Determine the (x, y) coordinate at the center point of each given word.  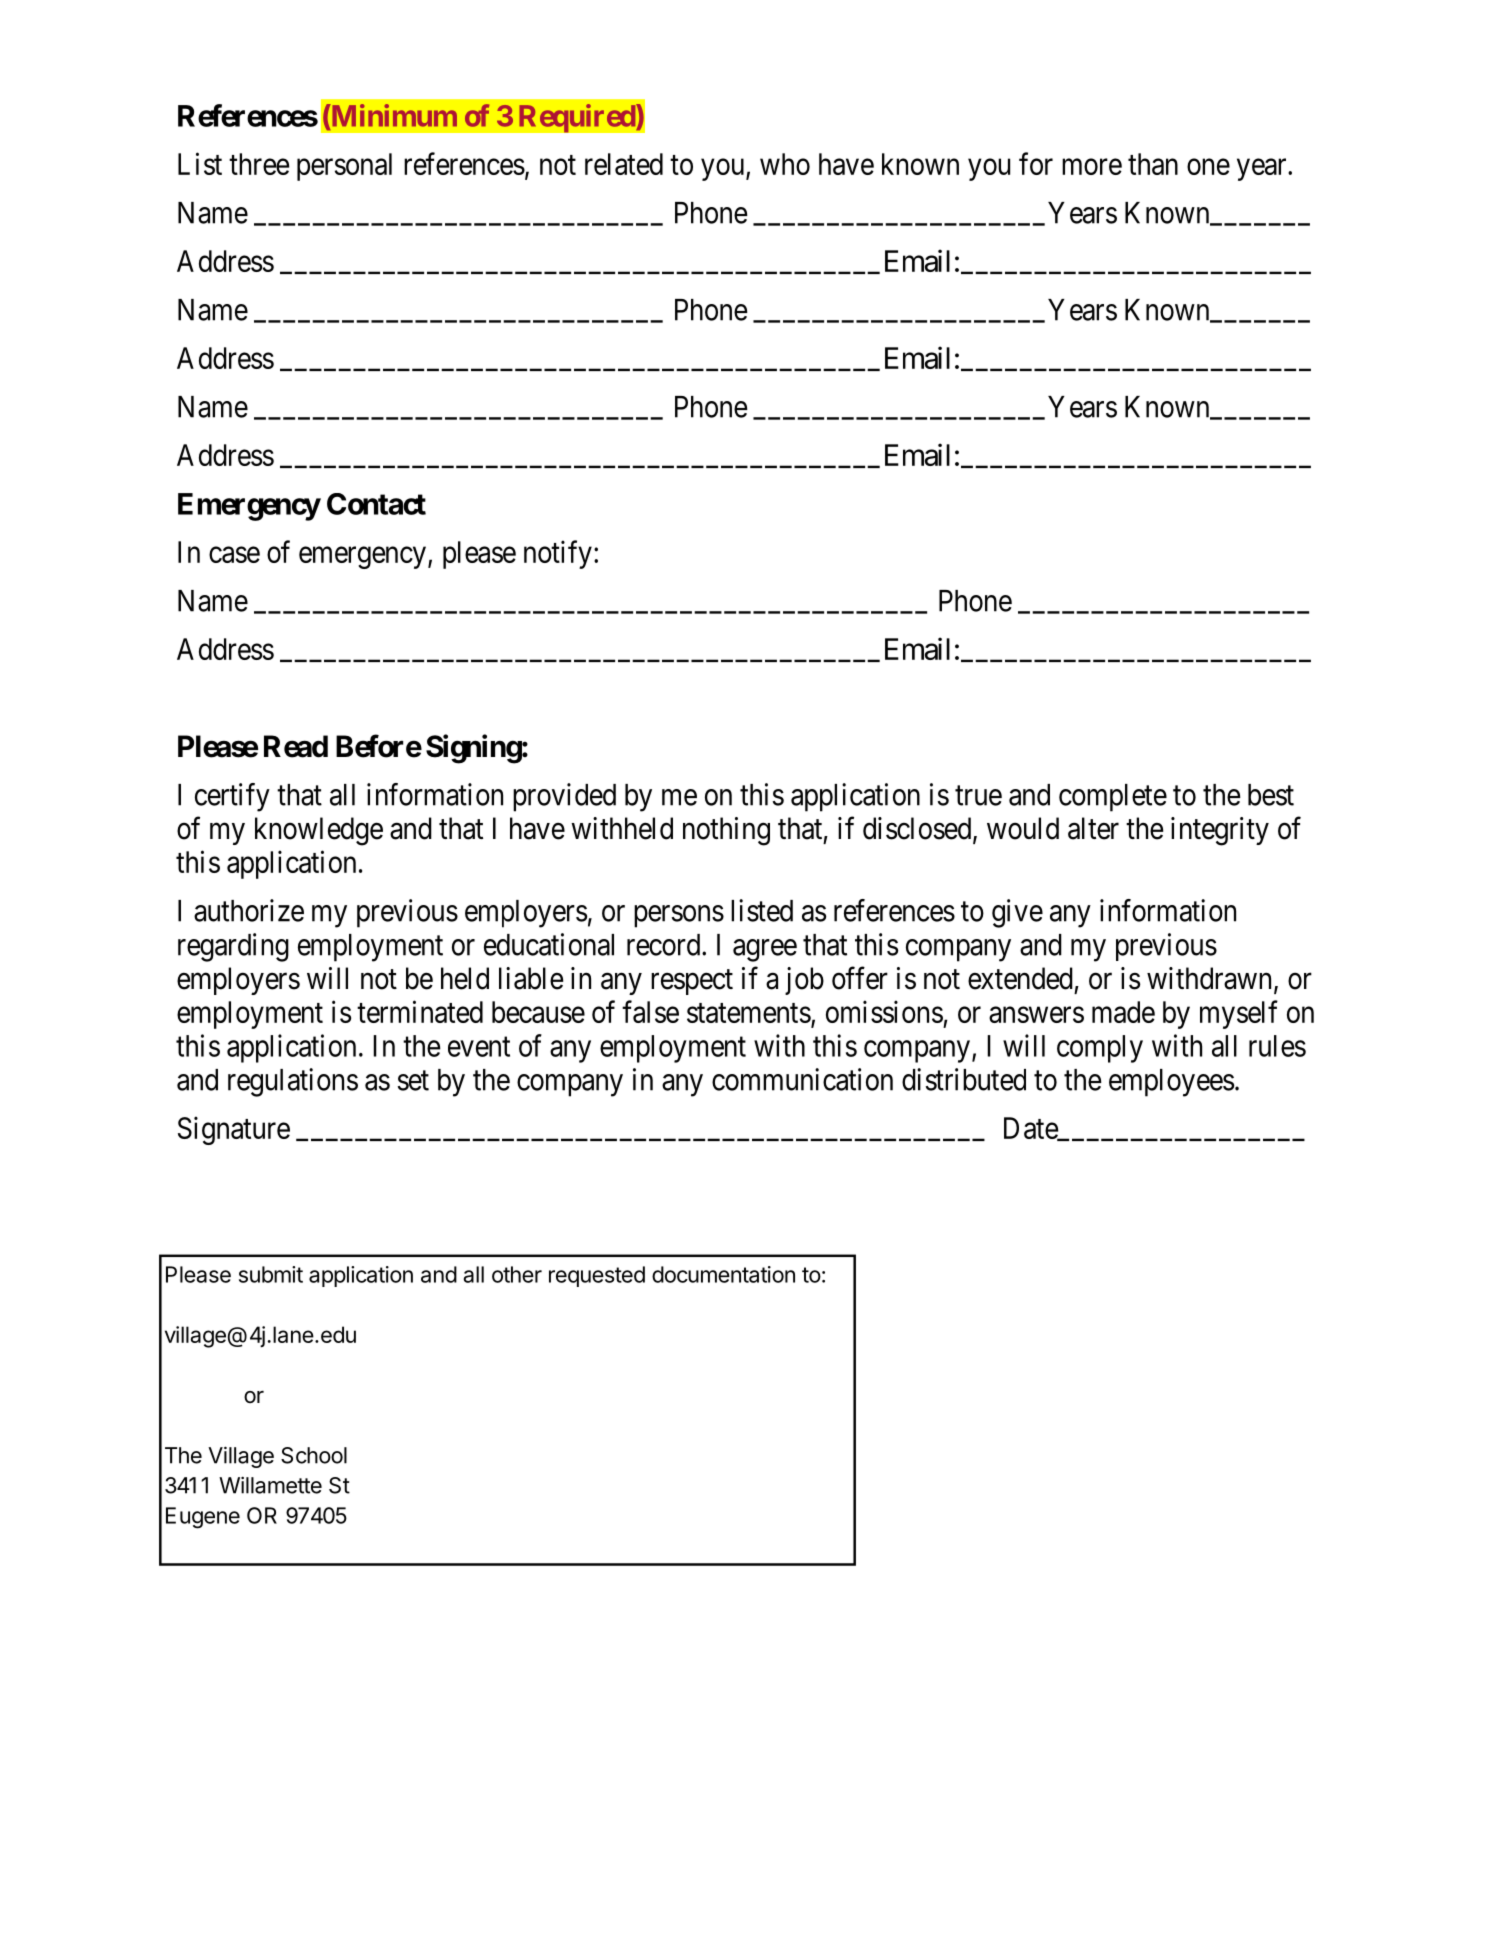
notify (558, 554)
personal (344, 167)
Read (296, 746)
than (1153, 164)
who (785, 164)
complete (1113, 798)
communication (802, 1079)
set (413, 1081)
